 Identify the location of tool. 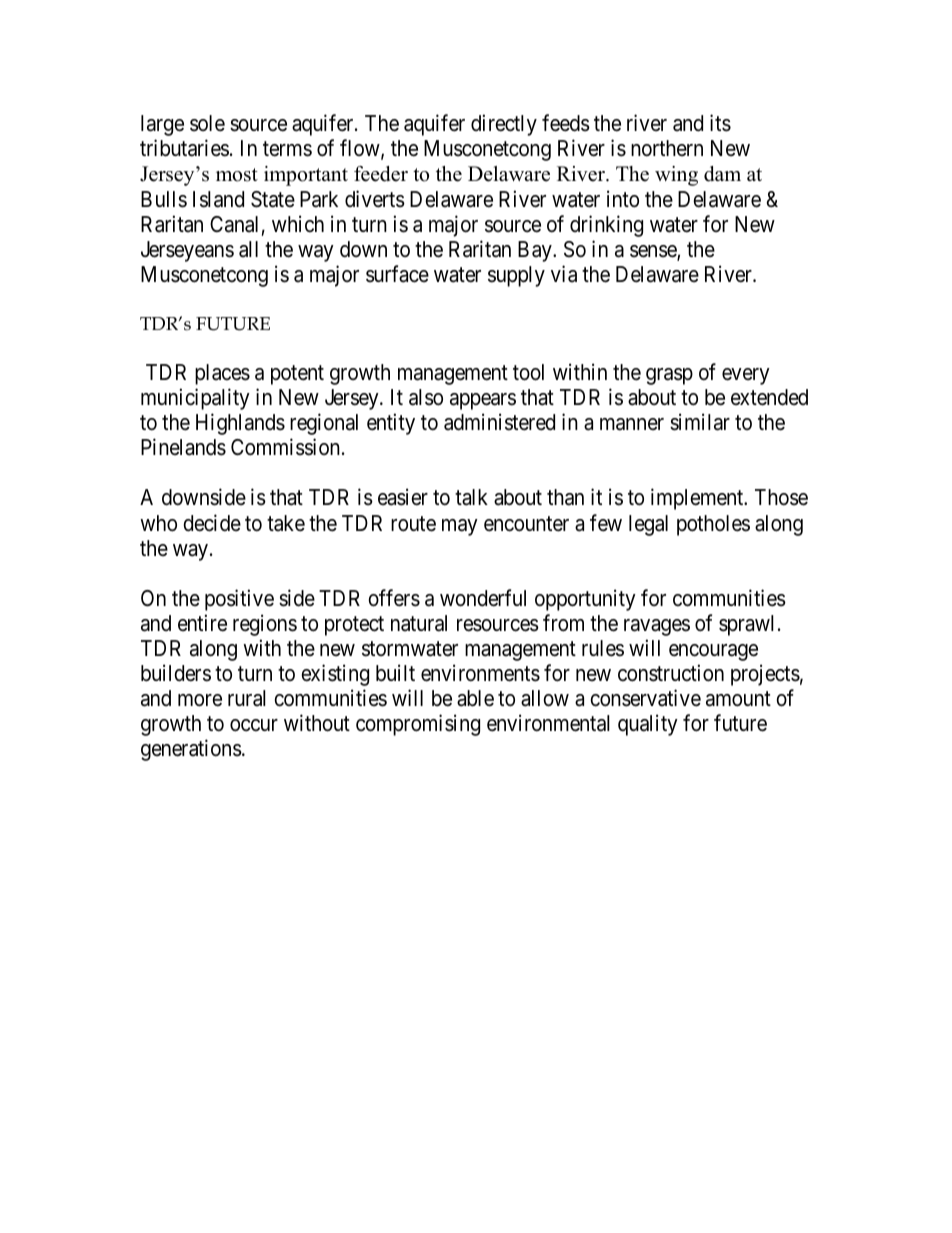
(528, 372).
